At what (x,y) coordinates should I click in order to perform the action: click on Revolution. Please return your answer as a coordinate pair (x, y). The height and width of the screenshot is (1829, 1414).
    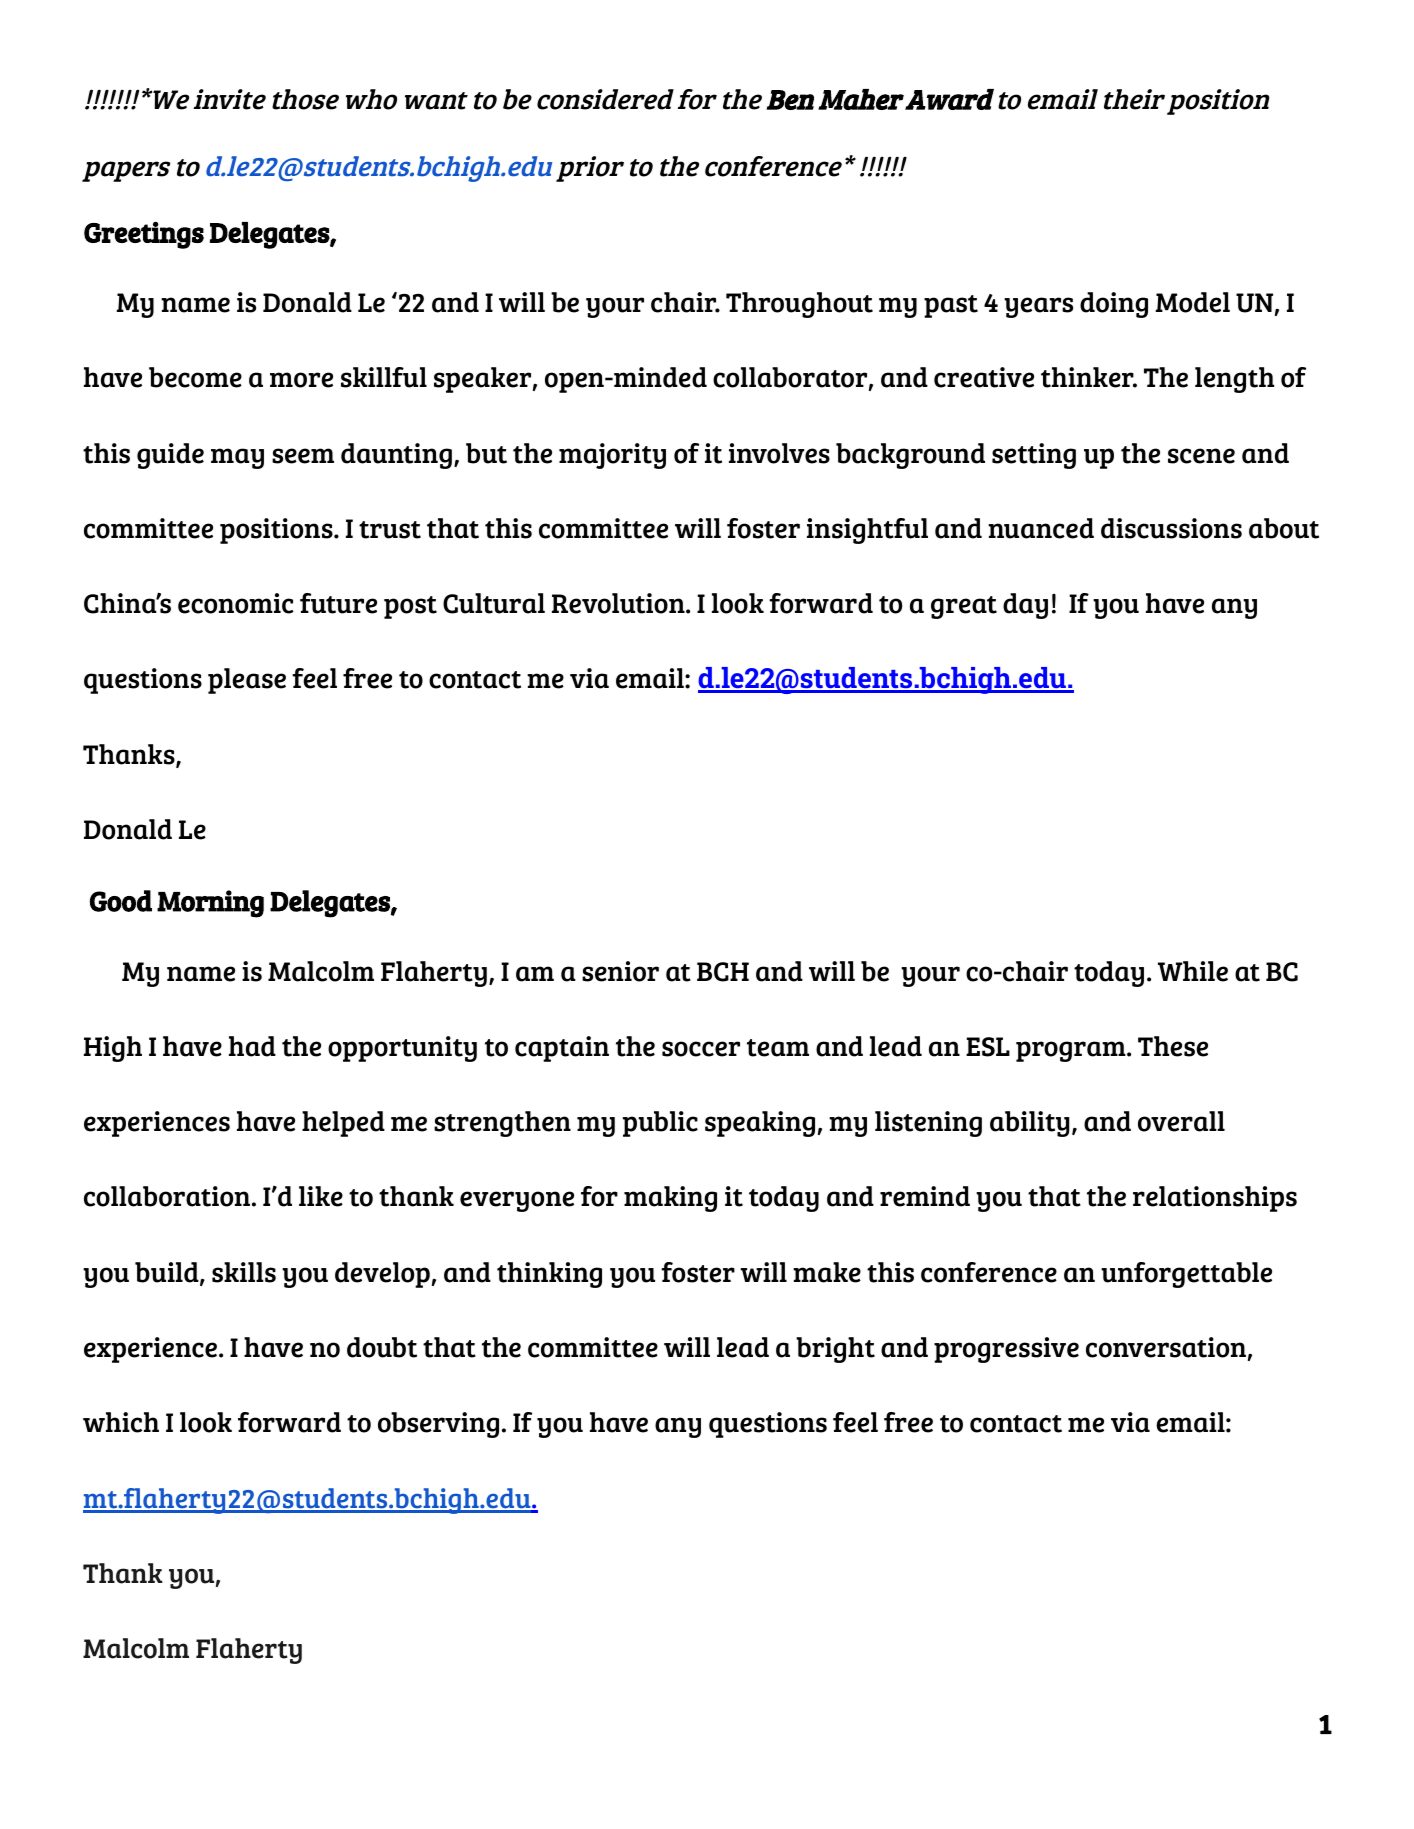
    Looking at the image, I should click on (619, 603).
